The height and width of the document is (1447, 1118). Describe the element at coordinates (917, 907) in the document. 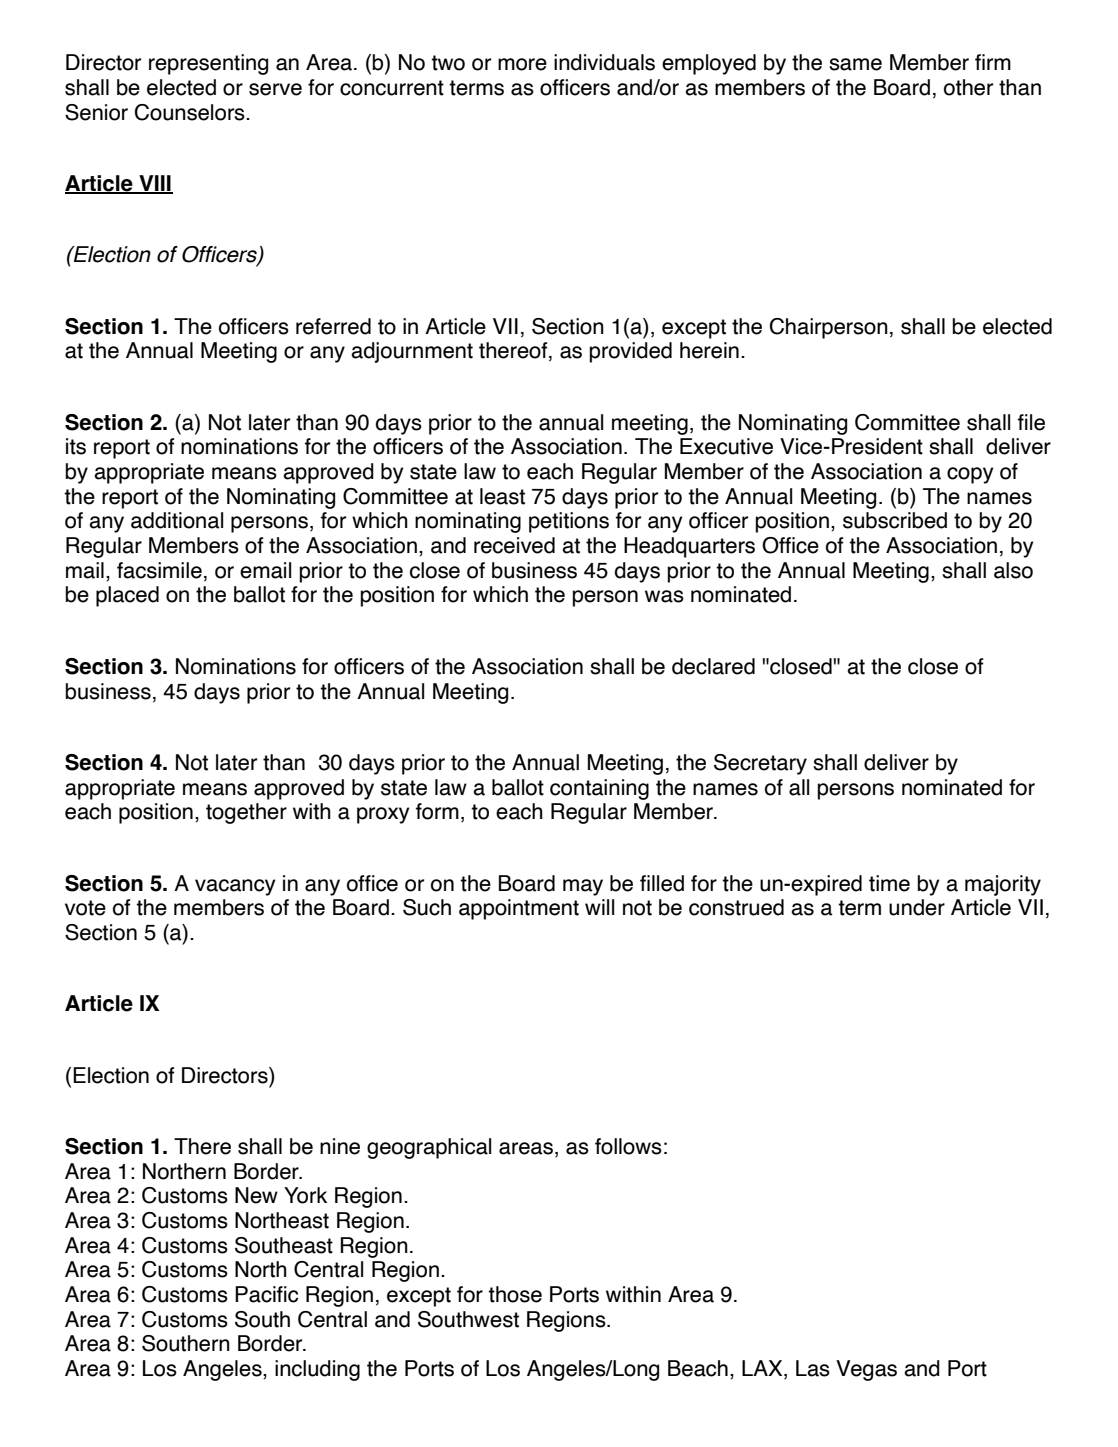

I see `under` at that location.
